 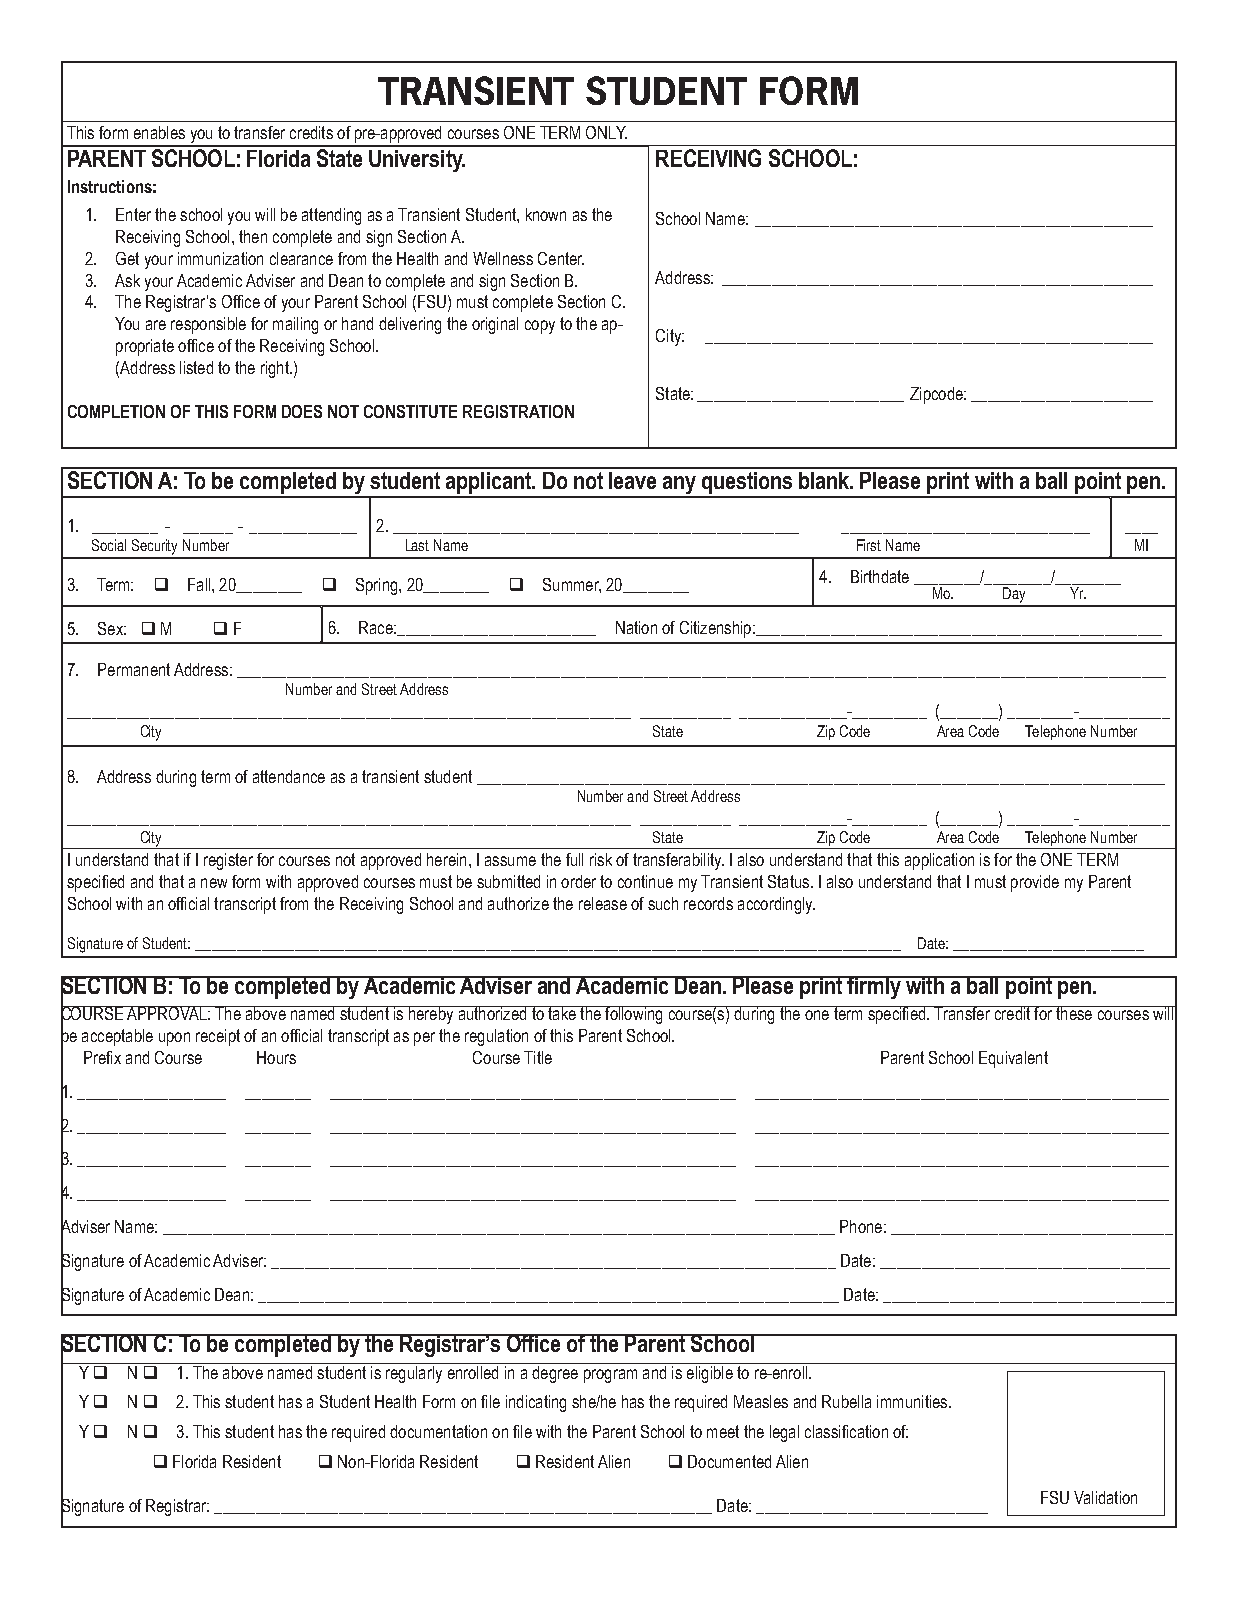 I want to click on ONLY, so click(x=606, y=132).
